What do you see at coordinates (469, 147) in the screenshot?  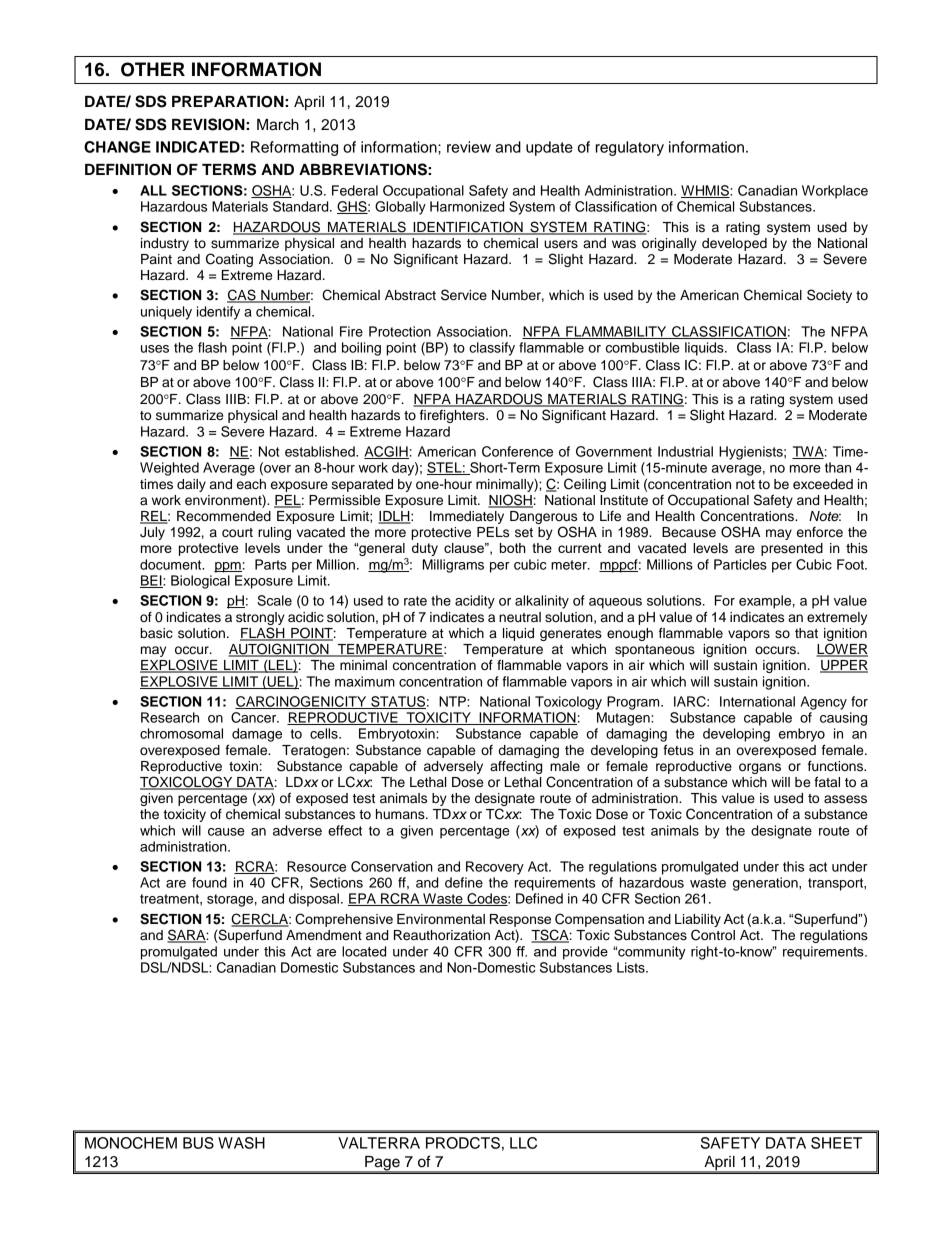 I see `review` at bounding box center [469, 147].
